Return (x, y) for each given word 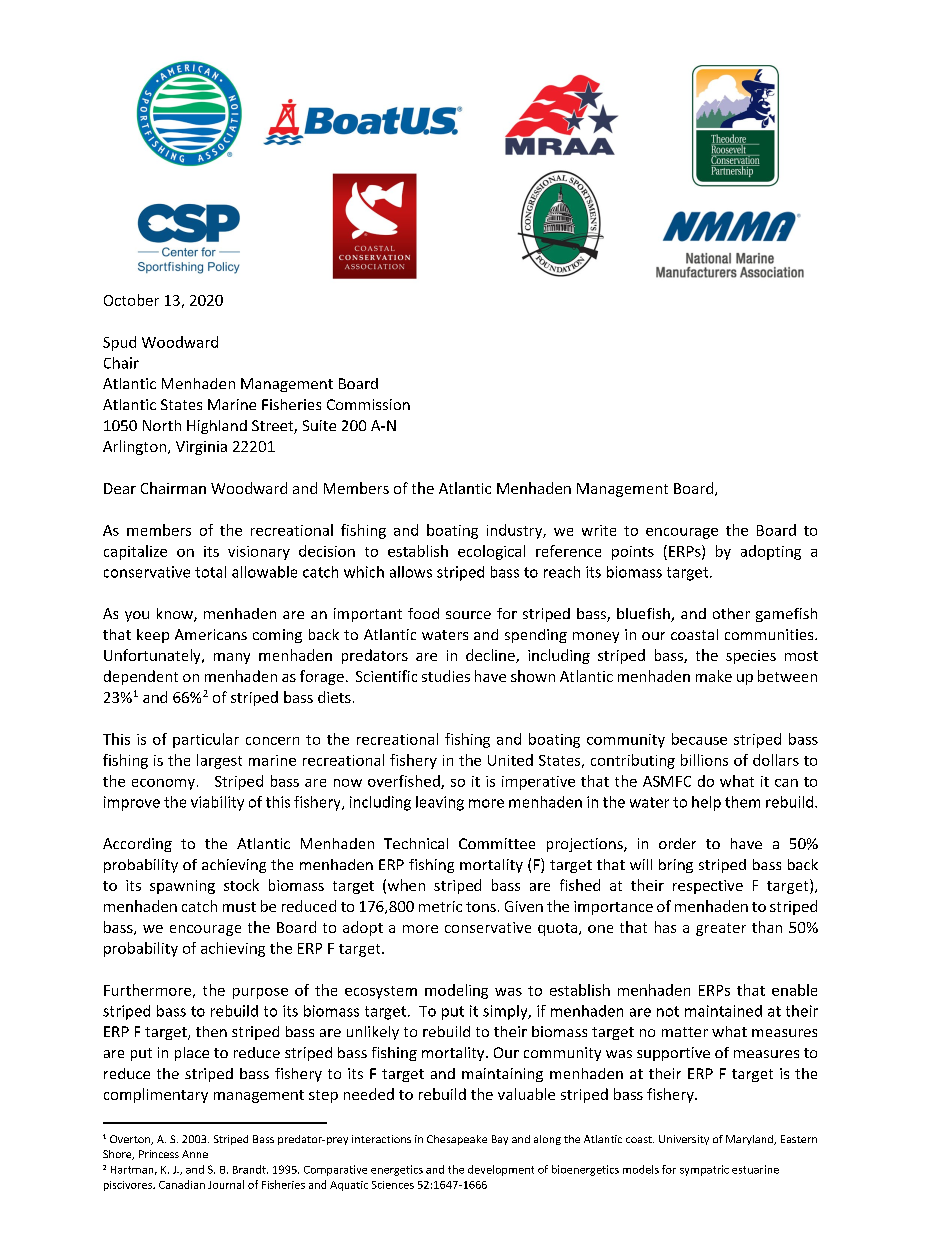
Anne (195, 1154)
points (633, 553)
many (232, 658)
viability (217, 803)
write (599, 530)
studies (446, 676)
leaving (440, 803)
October (131, 300)
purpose (260, 993)
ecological (491, 552)
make (714, 676)
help (706, 803)
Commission (368, 404)
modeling (456, 991)
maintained (723, 1011)
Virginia (201, 448)
